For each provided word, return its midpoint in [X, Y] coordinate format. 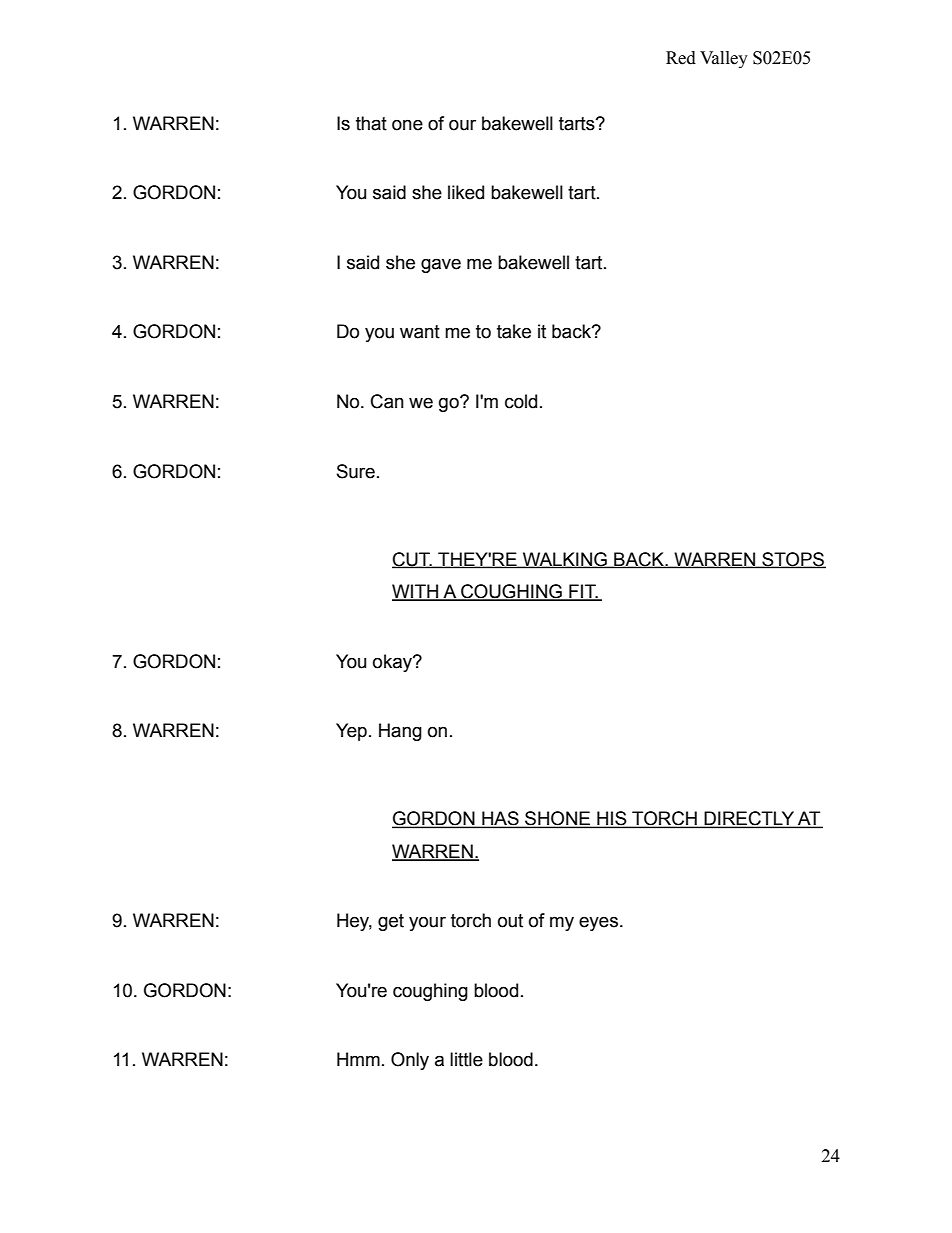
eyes [598, 923]
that [371, 123]
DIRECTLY [749, 819]
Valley [724, 59]
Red [681, 58]
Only [410, 1061]
